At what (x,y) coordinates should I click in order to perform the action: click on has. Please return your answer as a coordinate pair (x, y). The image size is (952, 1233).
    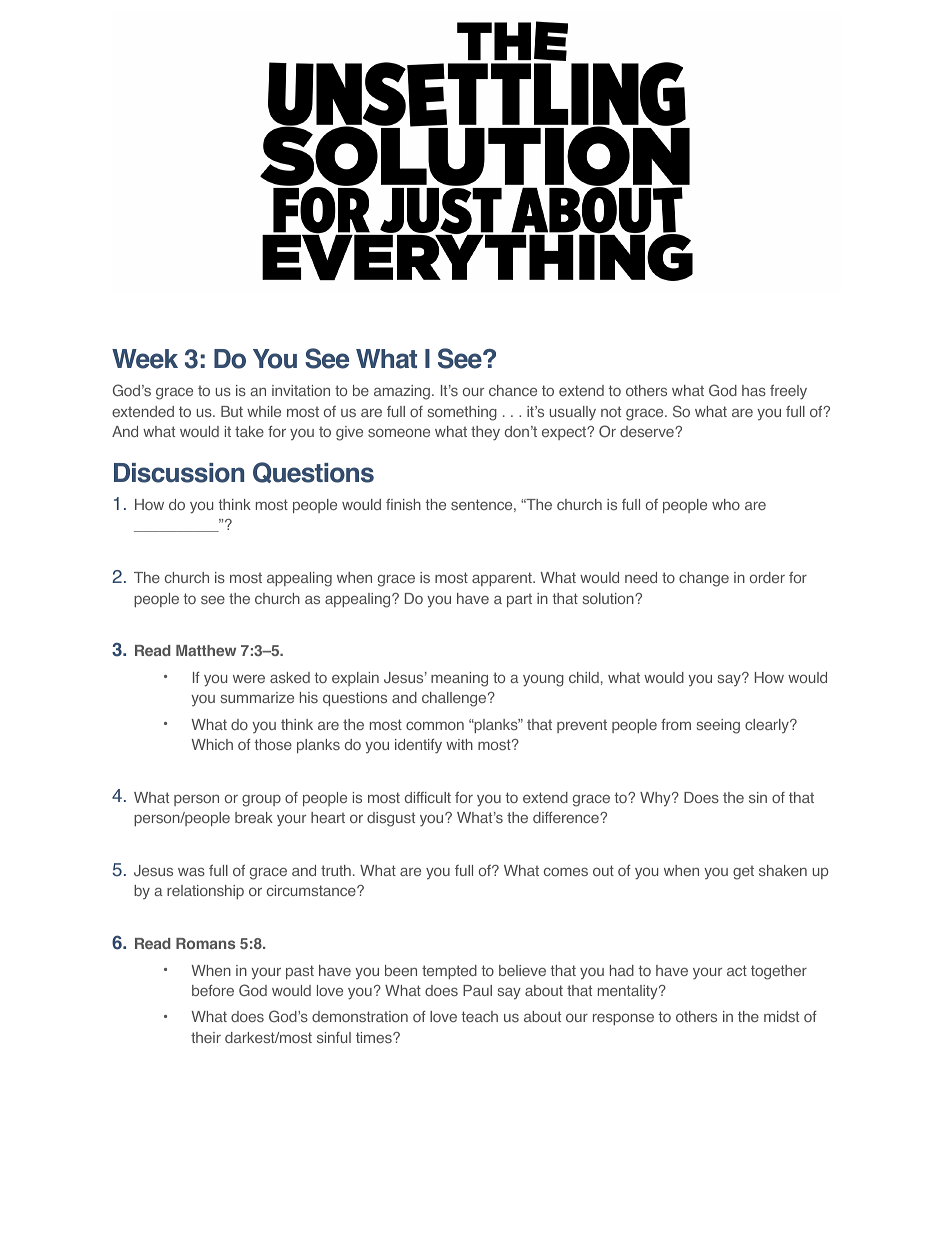
    Looking at the image, I should click on (754, 390).
